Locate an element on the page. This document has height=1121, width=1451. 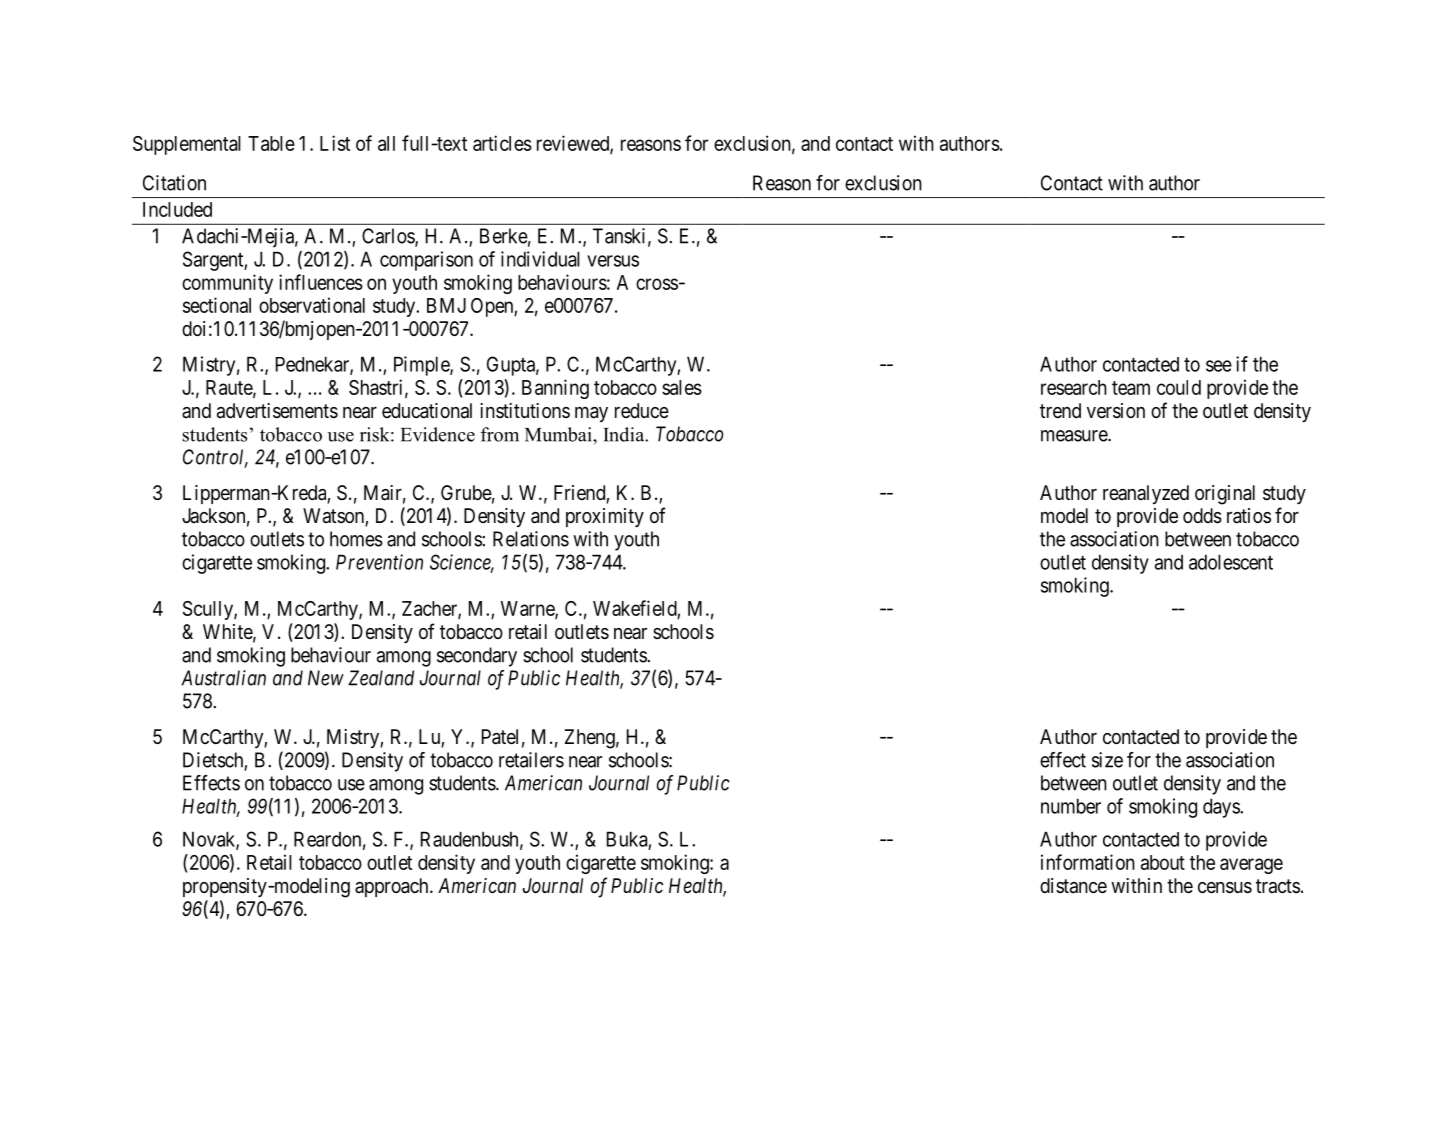
see is located at coordinates (1219, 366).
